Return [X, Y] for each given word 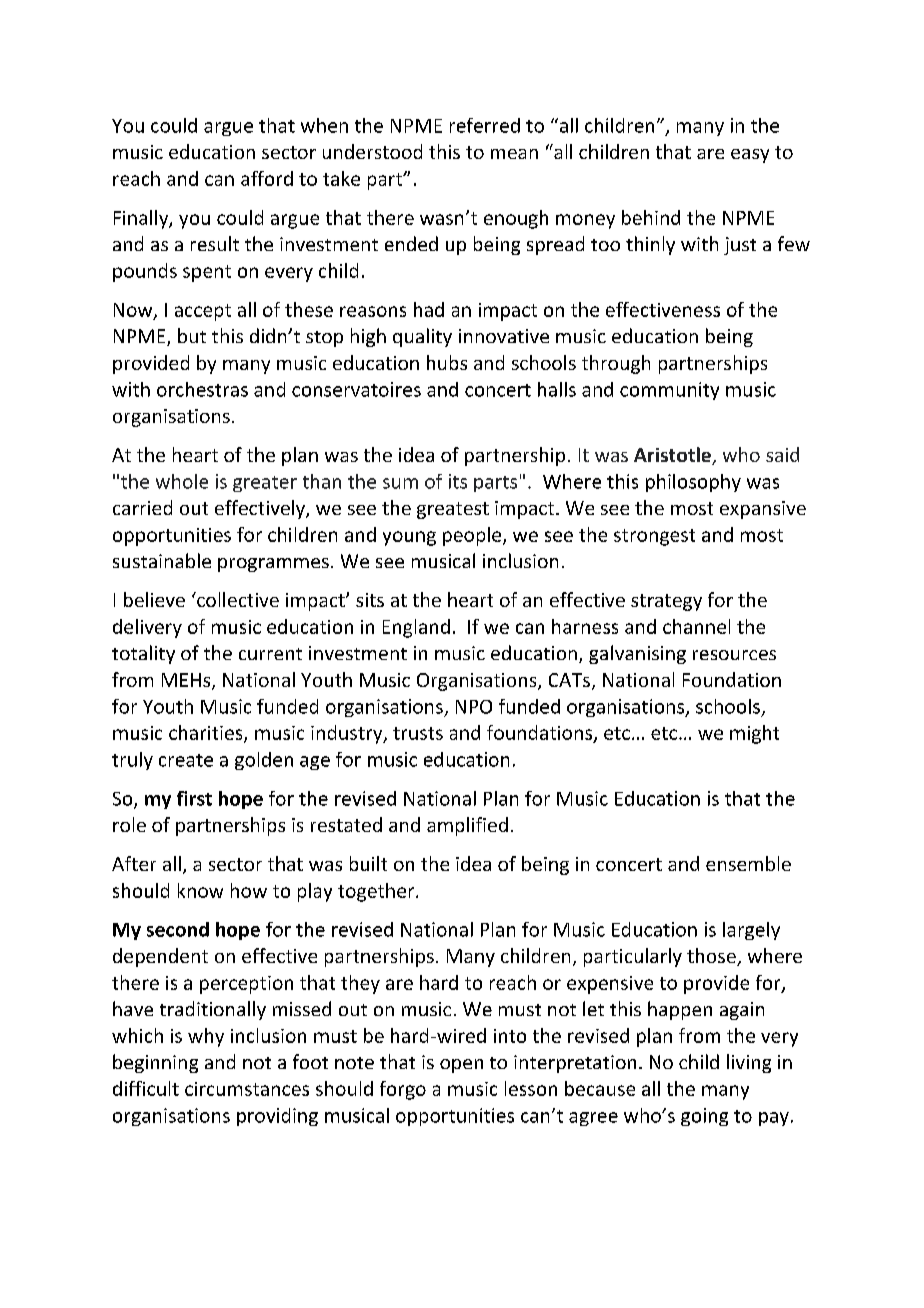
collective [237, 599]
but [192, 335]
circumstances [247, 1089]
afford [267, 178]
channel [696, 626]
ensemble [748, 863]
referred [485, 125]
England [416, 628]
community [669, 391]
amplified [467, 826]
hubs [447, 362]
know [200, 890]
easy [750, 156]
